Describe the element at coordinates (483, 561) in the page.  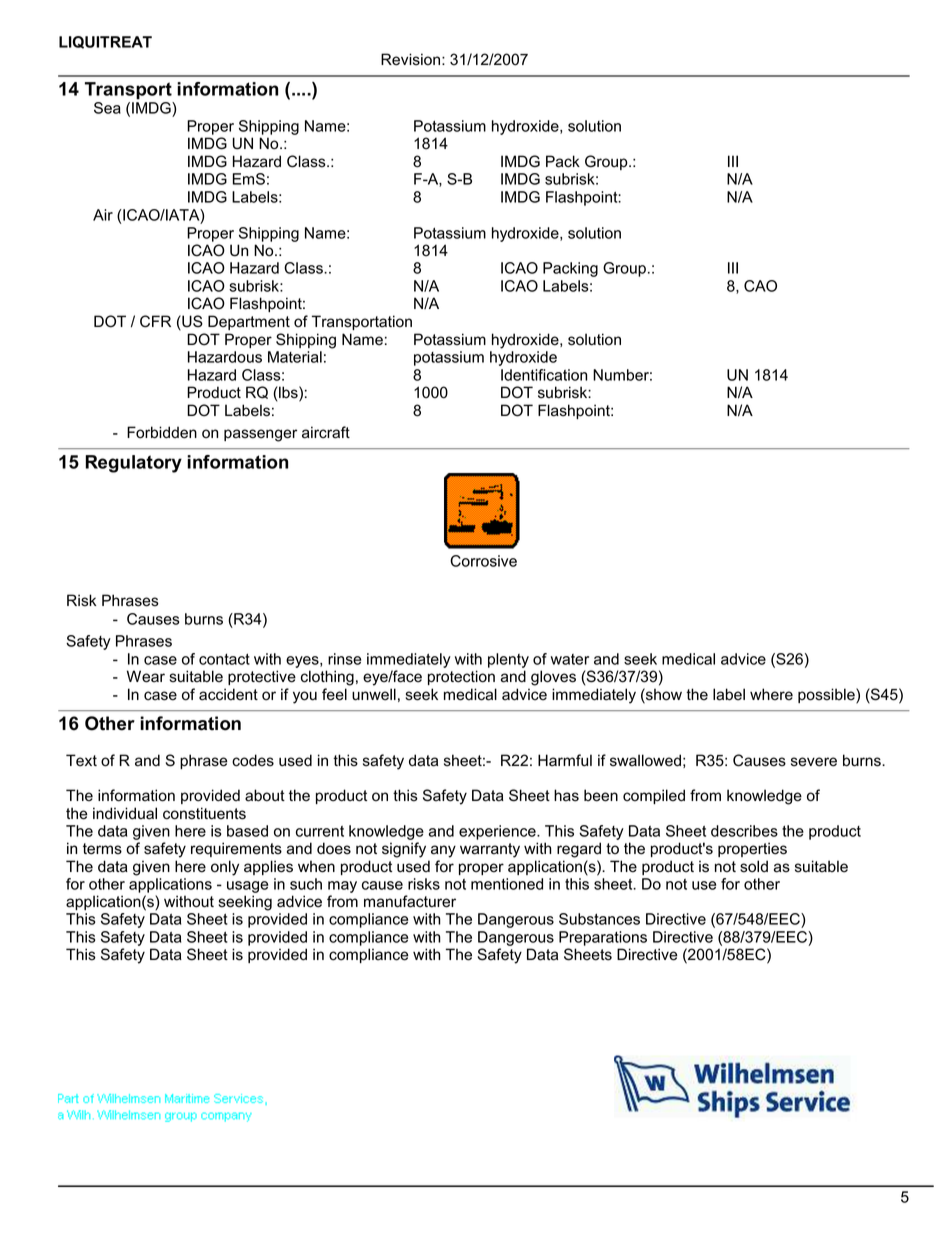
I see `Corrosive` at that location.
